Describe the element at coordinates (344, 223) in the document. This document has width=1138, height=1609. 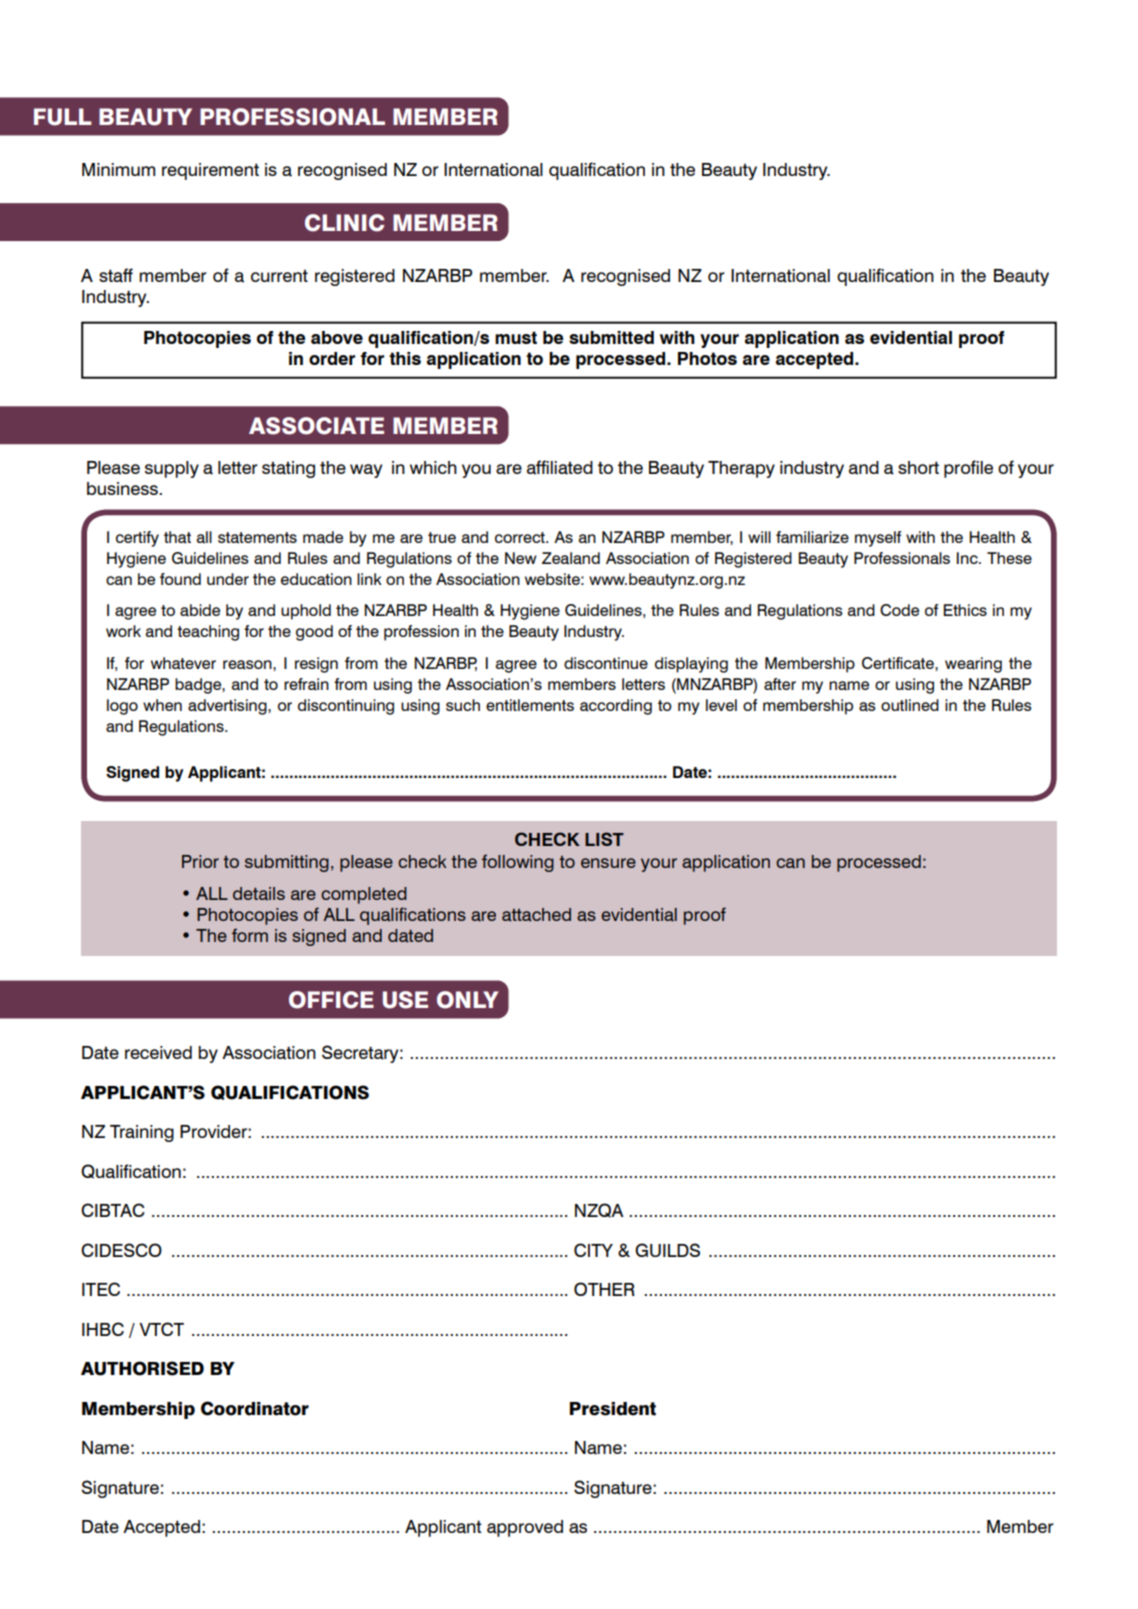
I see `CLINIC` at that location.
